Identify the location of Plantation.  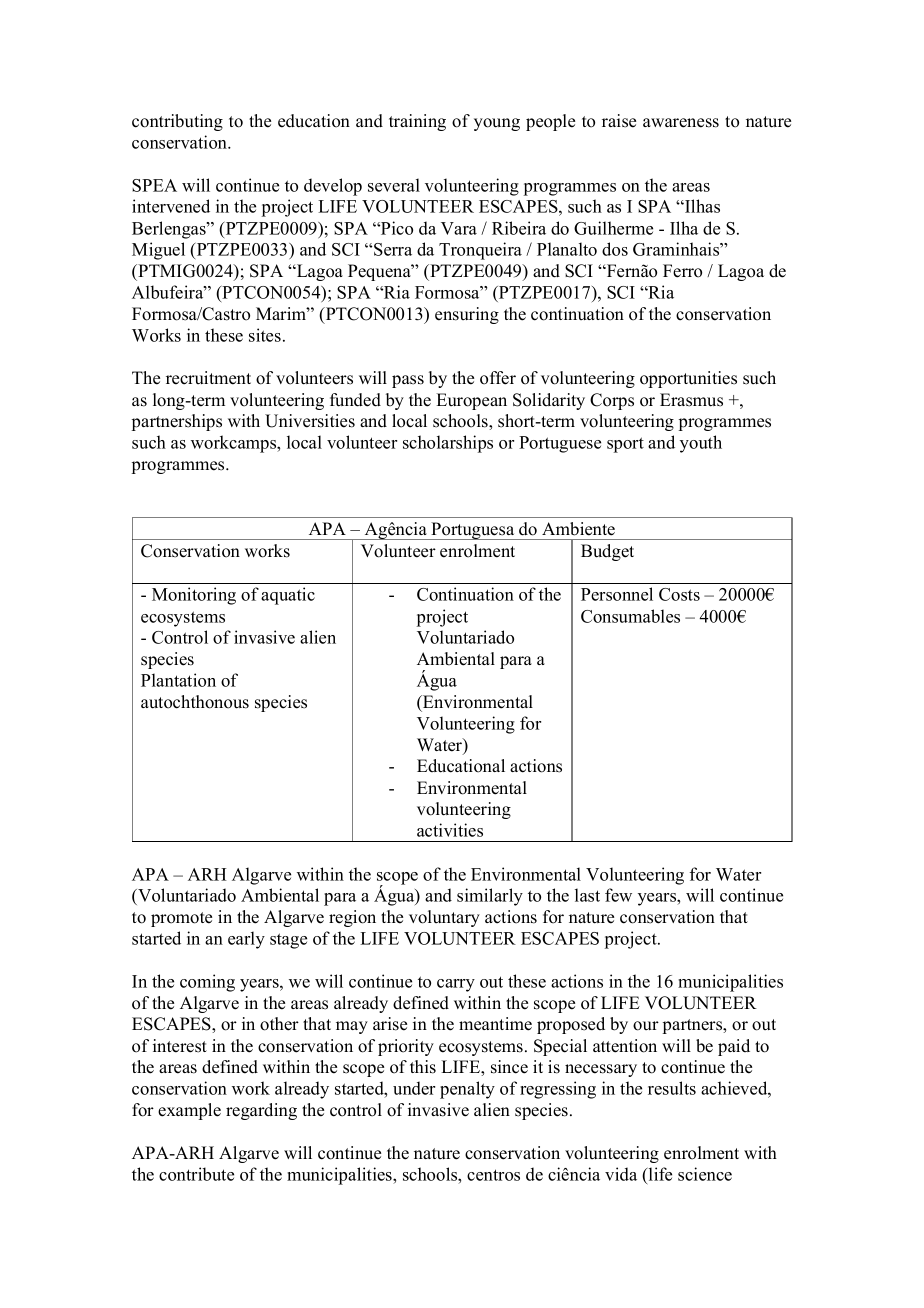
(178, 680).
